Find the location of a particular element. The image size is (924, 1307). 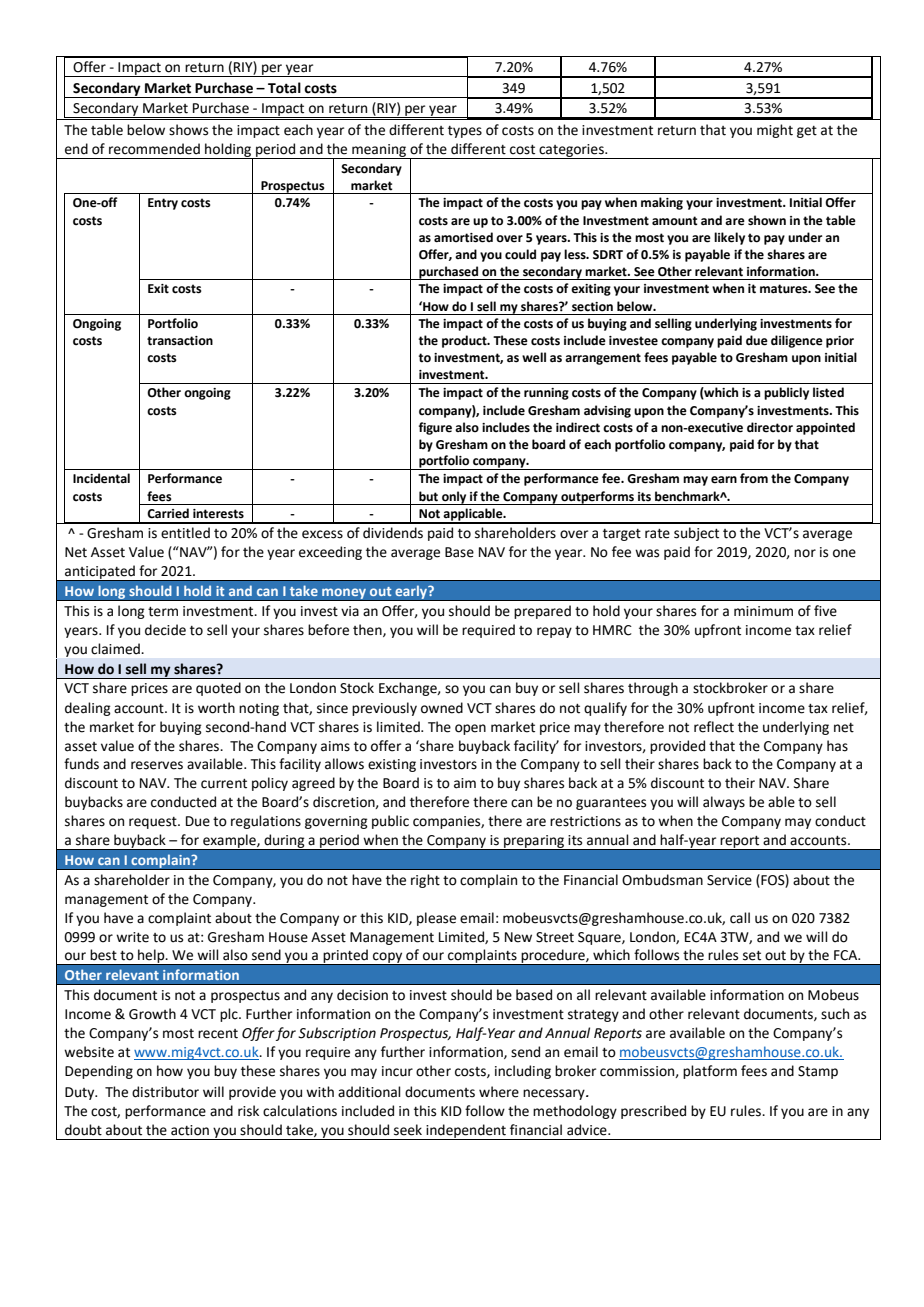

where is located at coordinates (499, 1092).
